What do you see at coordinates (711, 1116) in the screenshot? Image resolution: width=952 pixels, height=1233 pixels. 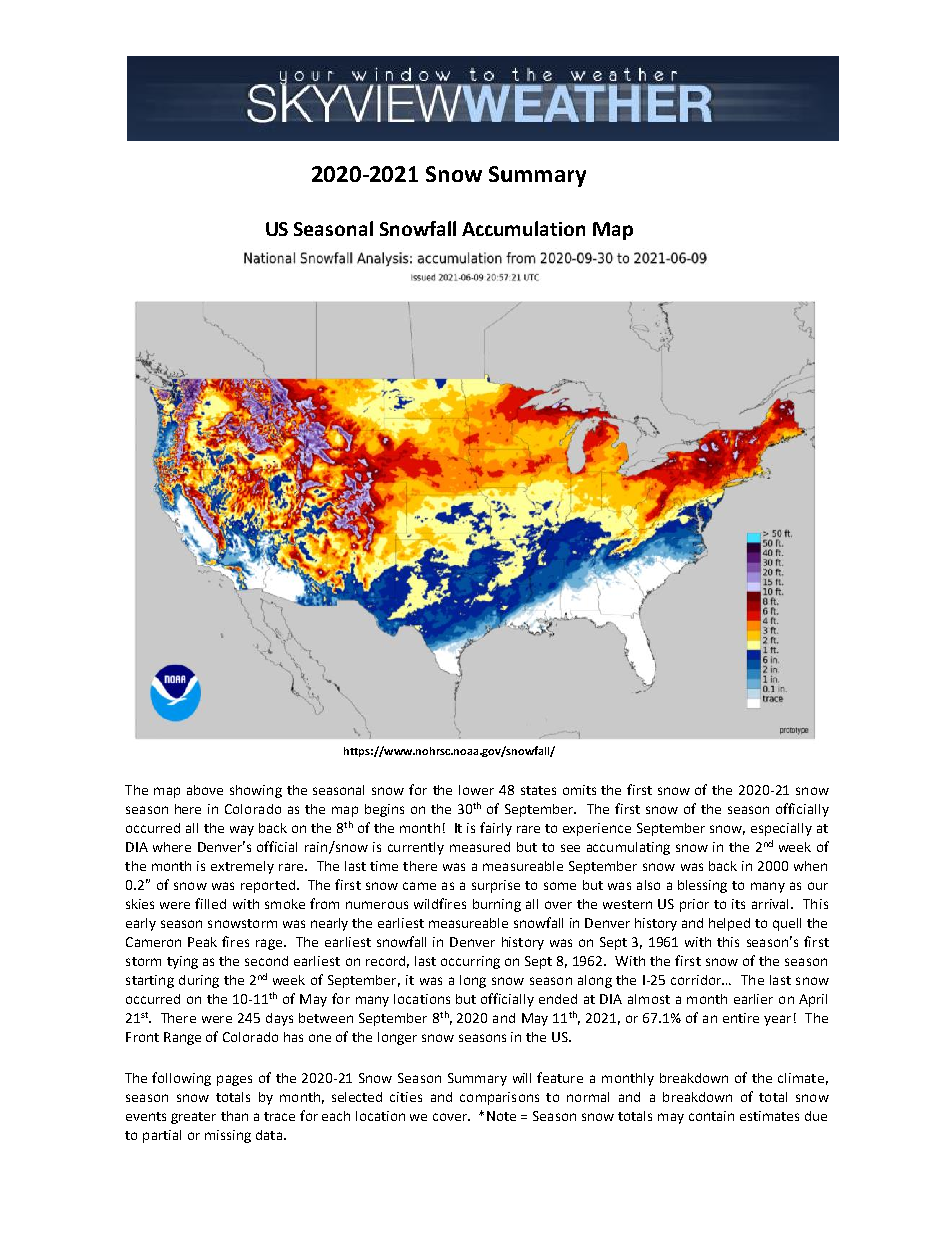 I see `contain` at bounding box center [711, 1116].
